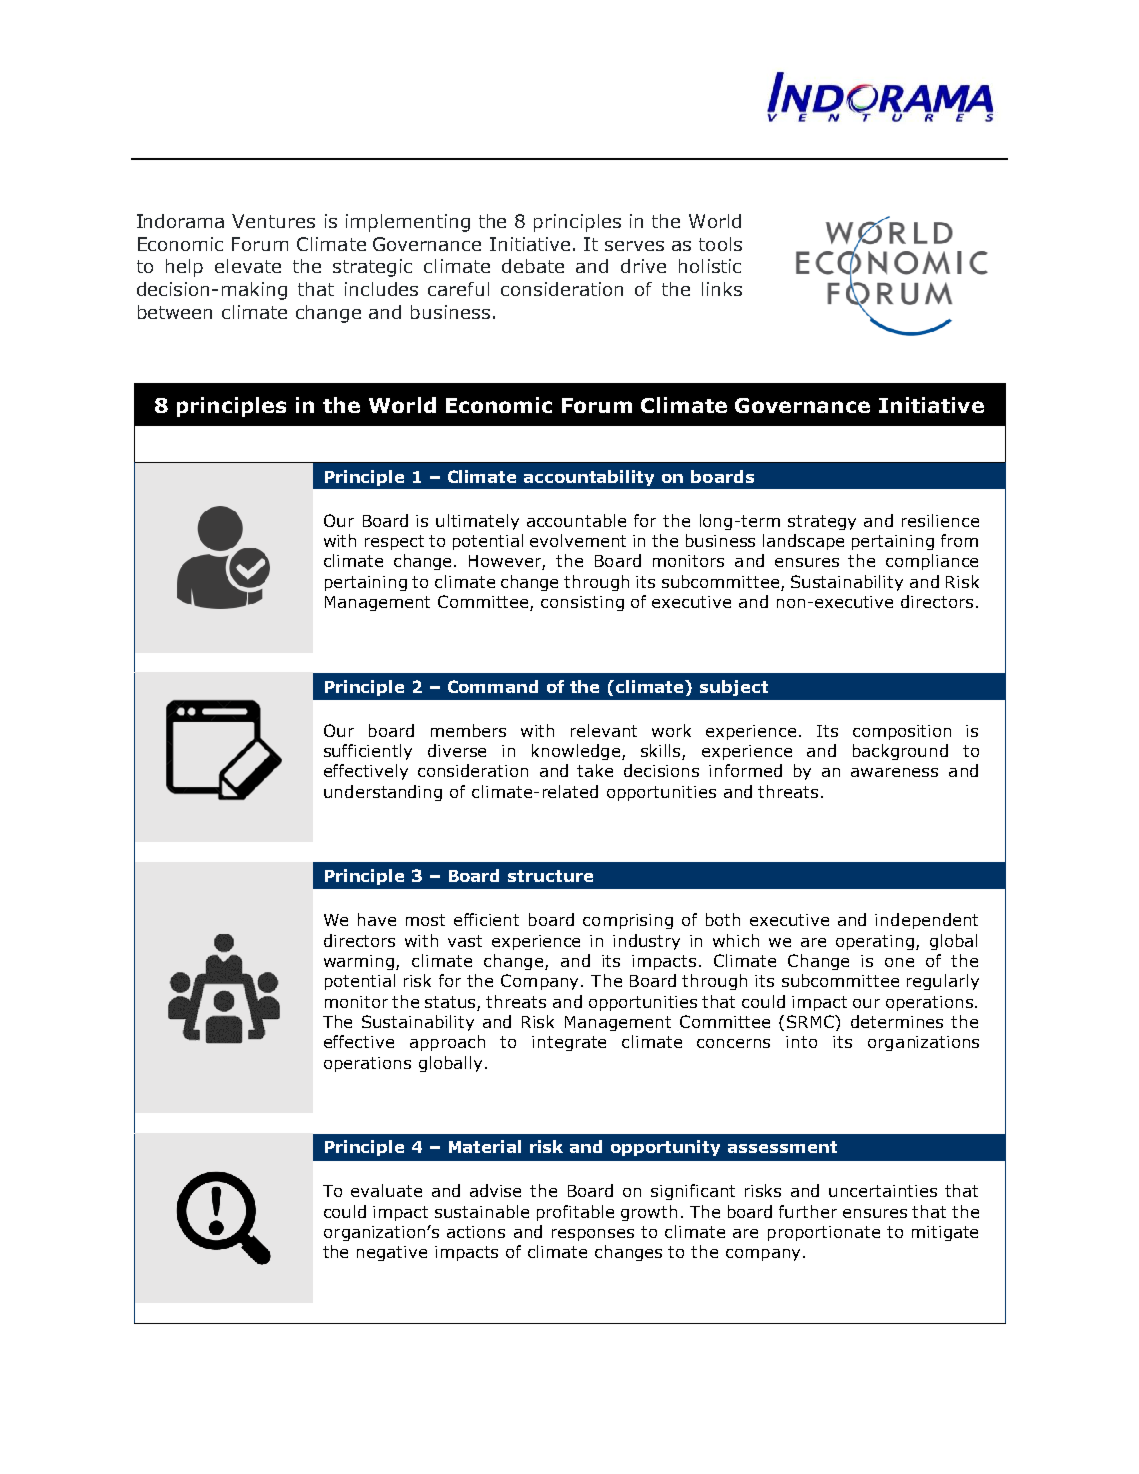 Image resolution: width=1139 pixels, height=1474 pixels. I want to click on structure, so click(550, 876).
